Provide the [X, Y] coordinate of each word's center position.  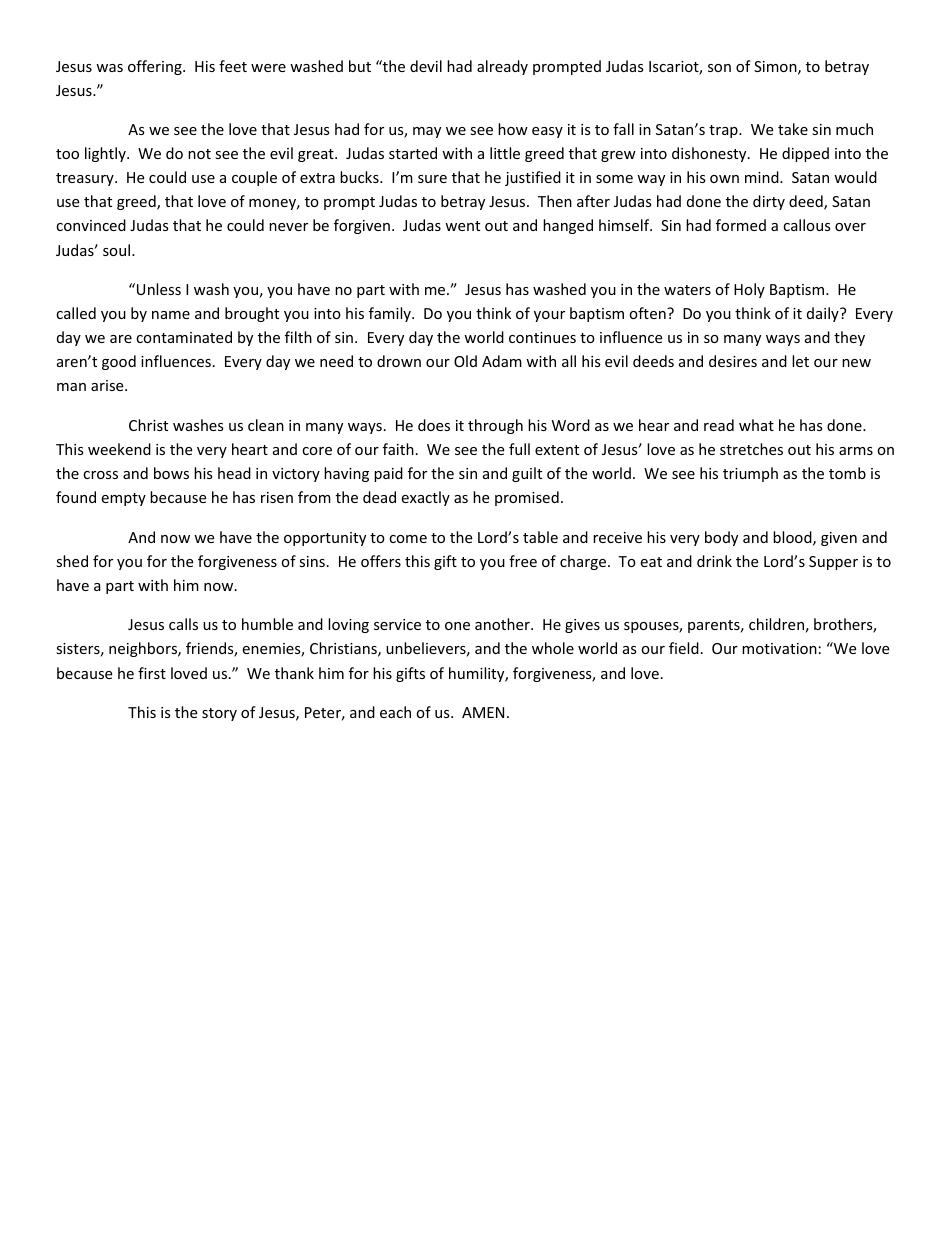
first [152, 673]
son [719, 68]
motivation [779, 648]
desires [733, 361]
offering [156, 67]
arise [108, 385]
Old [465, 361]
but [360, 66]
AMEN [483, 712]
